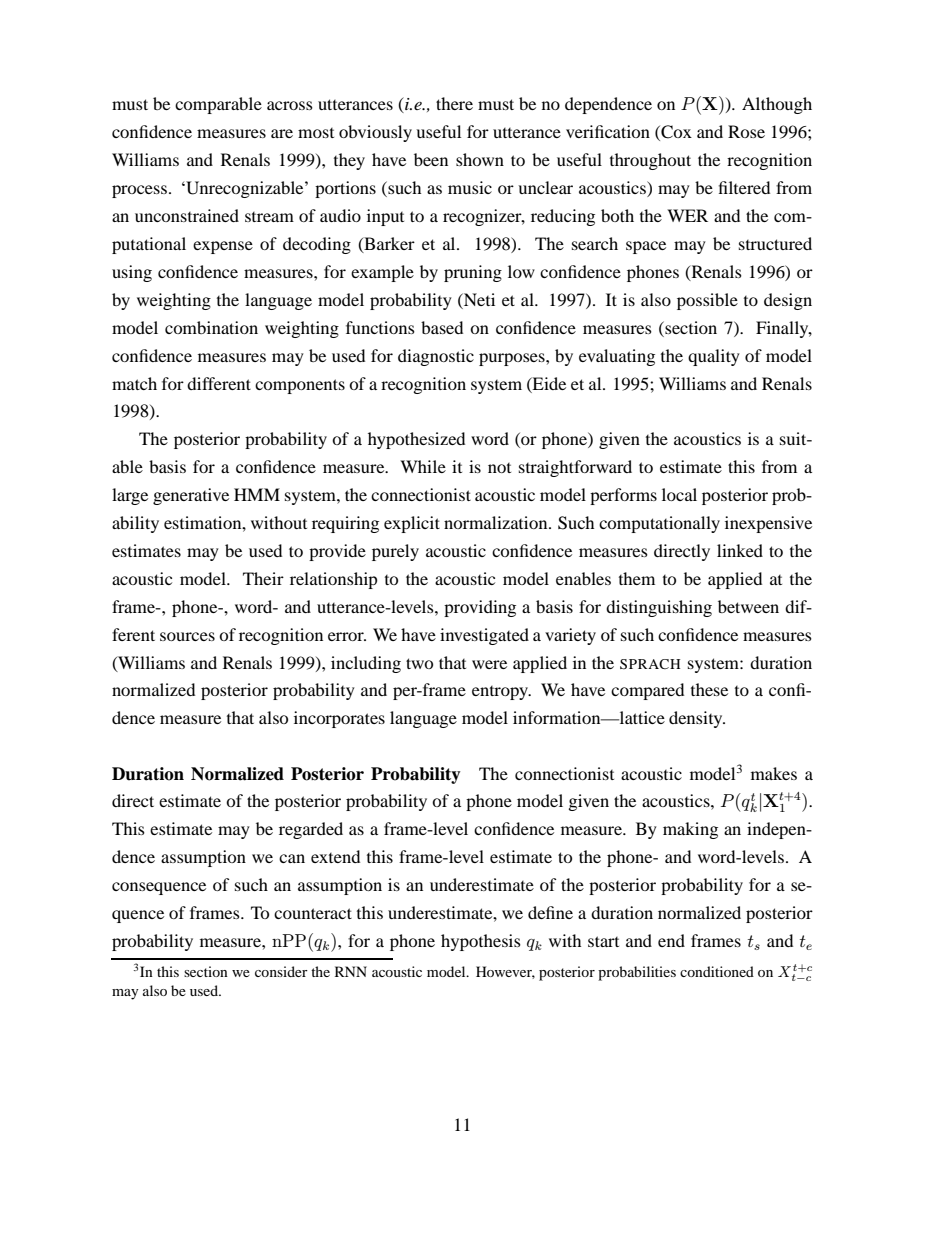  Describe the element at coordinates (211, 327) in the page. I see `combination` at that location.
